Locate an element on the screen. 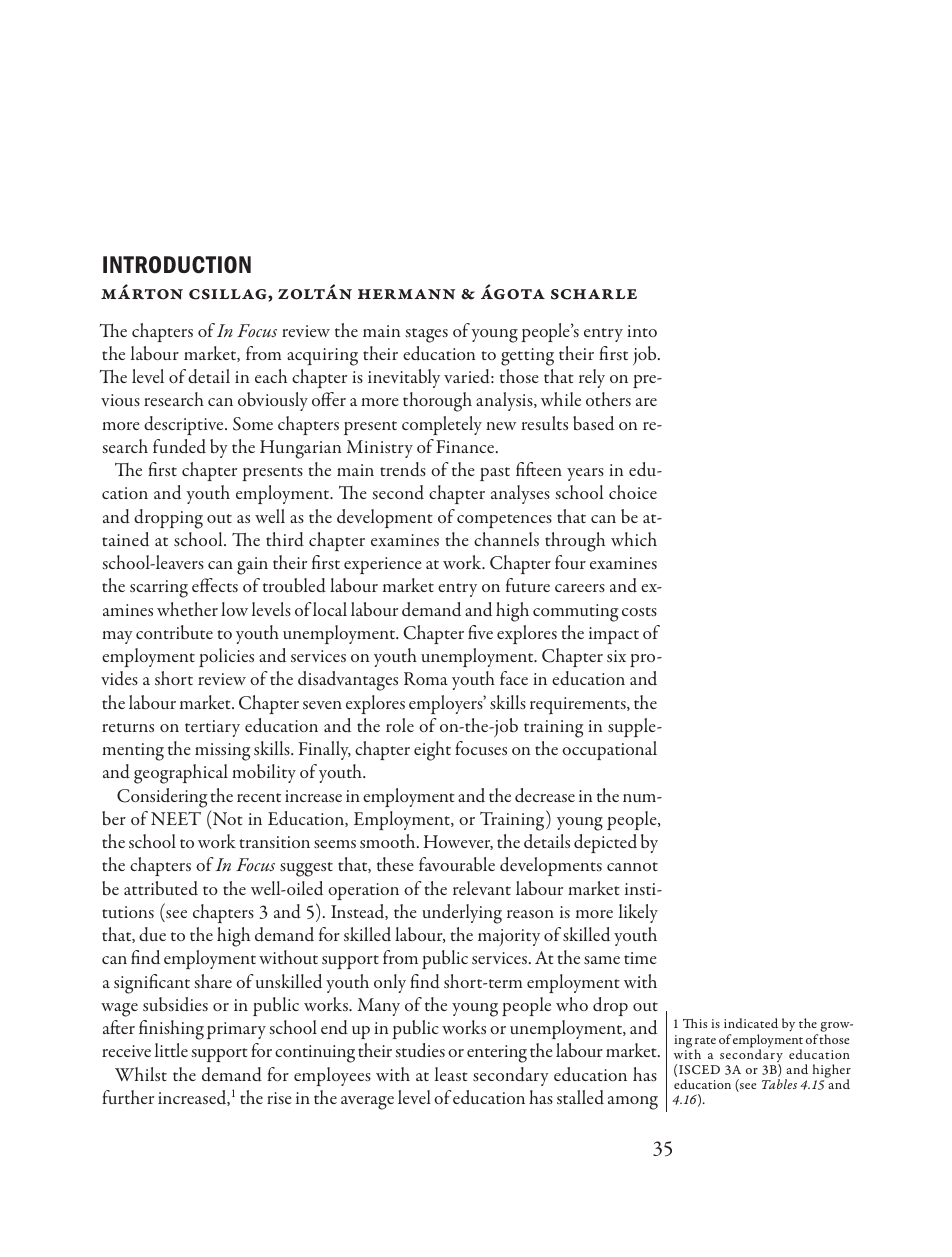 The image size is (952, 1257). Roma is located at coordinates (426, 678).
